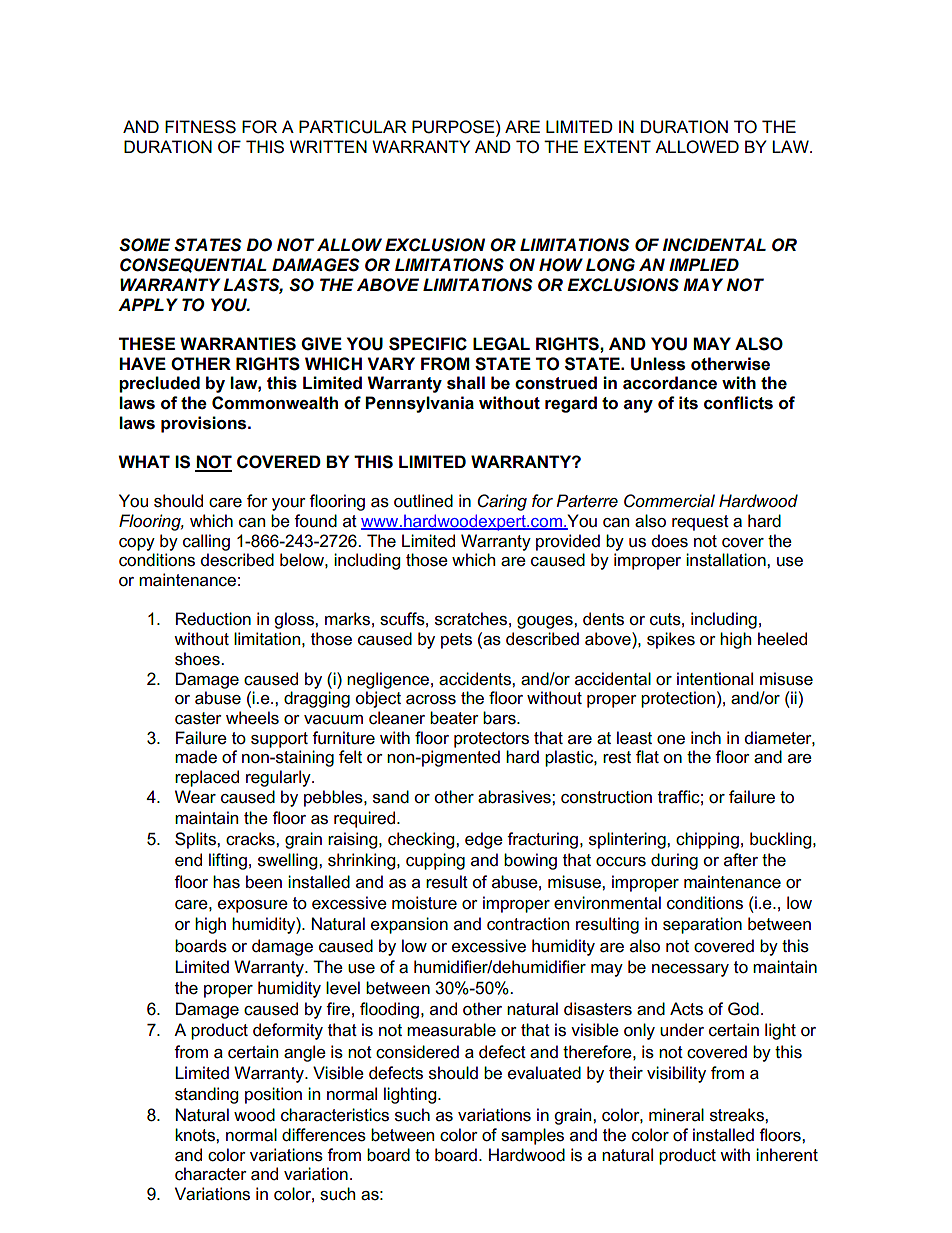 This document has width=952, height=1233. I want to click on FITNESS, so click(200, 127).
